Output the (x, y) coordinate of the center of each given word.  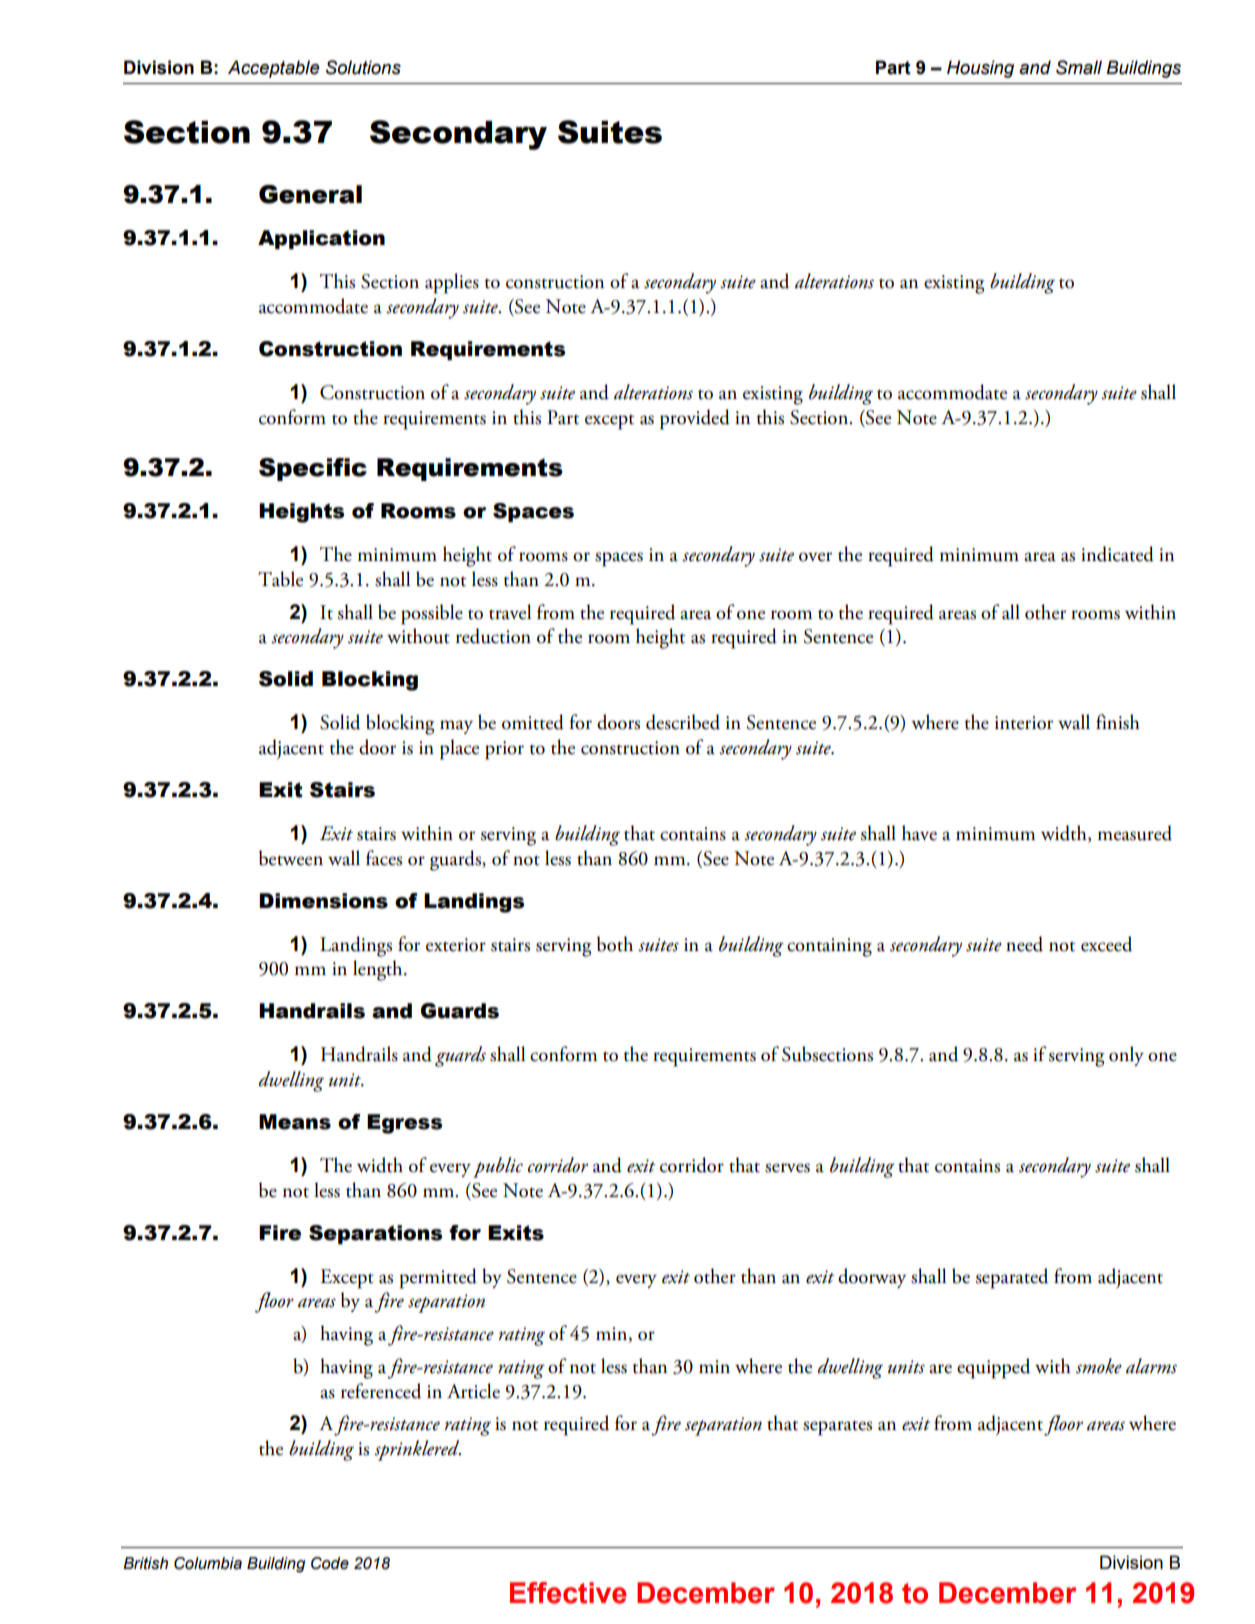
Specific (313, 469)
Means (295, 1122)
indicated (1117, 554)
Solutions (363, 67)
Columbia (208, 1563)
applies (452, 283)
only (1126, 1056)
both (615, 944)
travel (510, 612)
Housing (980, 69)
